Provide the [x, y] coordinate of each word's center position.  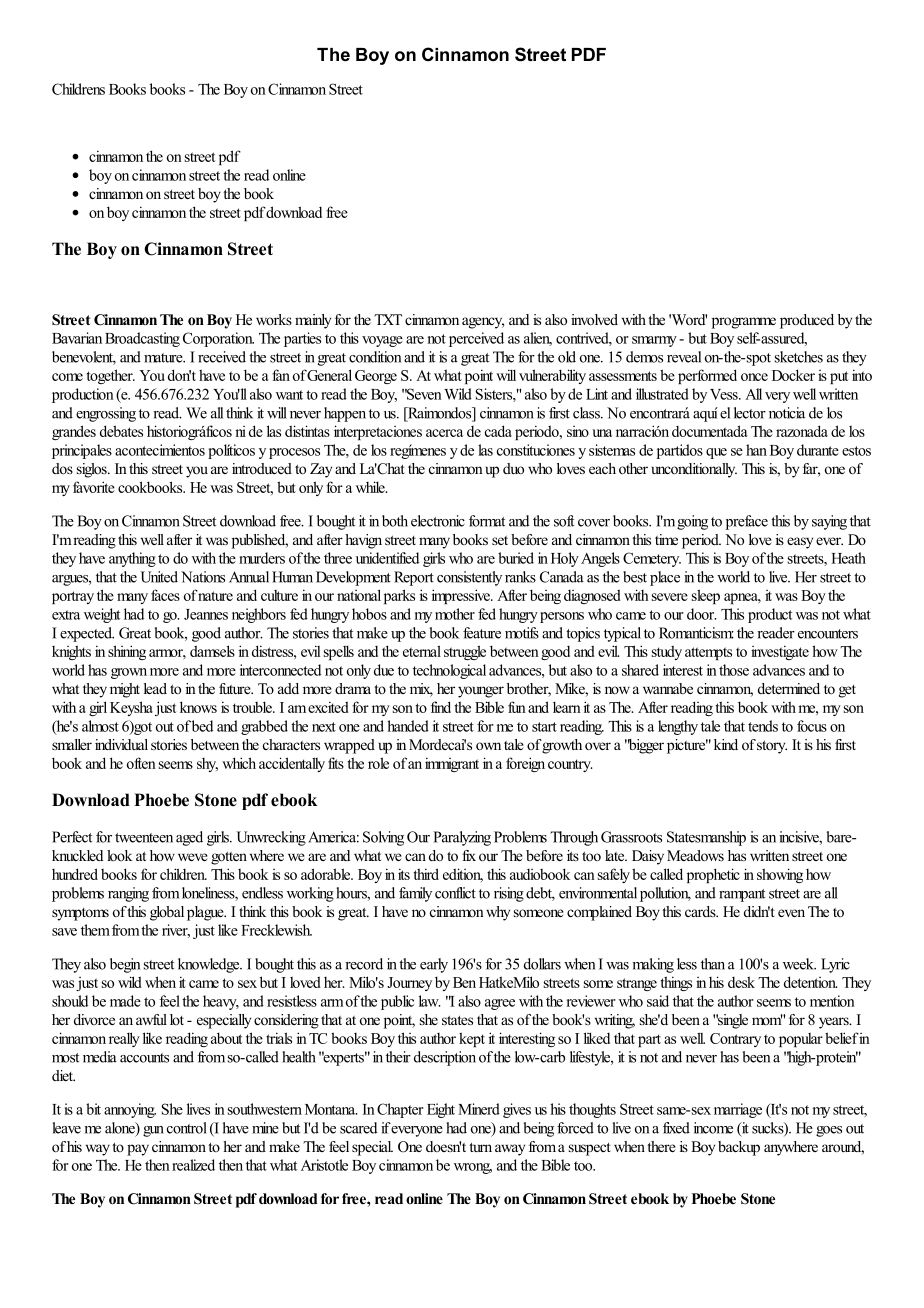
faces [165, 595]
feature [482, 633]
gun [153, 1131]
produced [807, 321]
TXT [388, 319]
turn [480, 1147]
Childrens [78, 89]
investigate [780, 652]
